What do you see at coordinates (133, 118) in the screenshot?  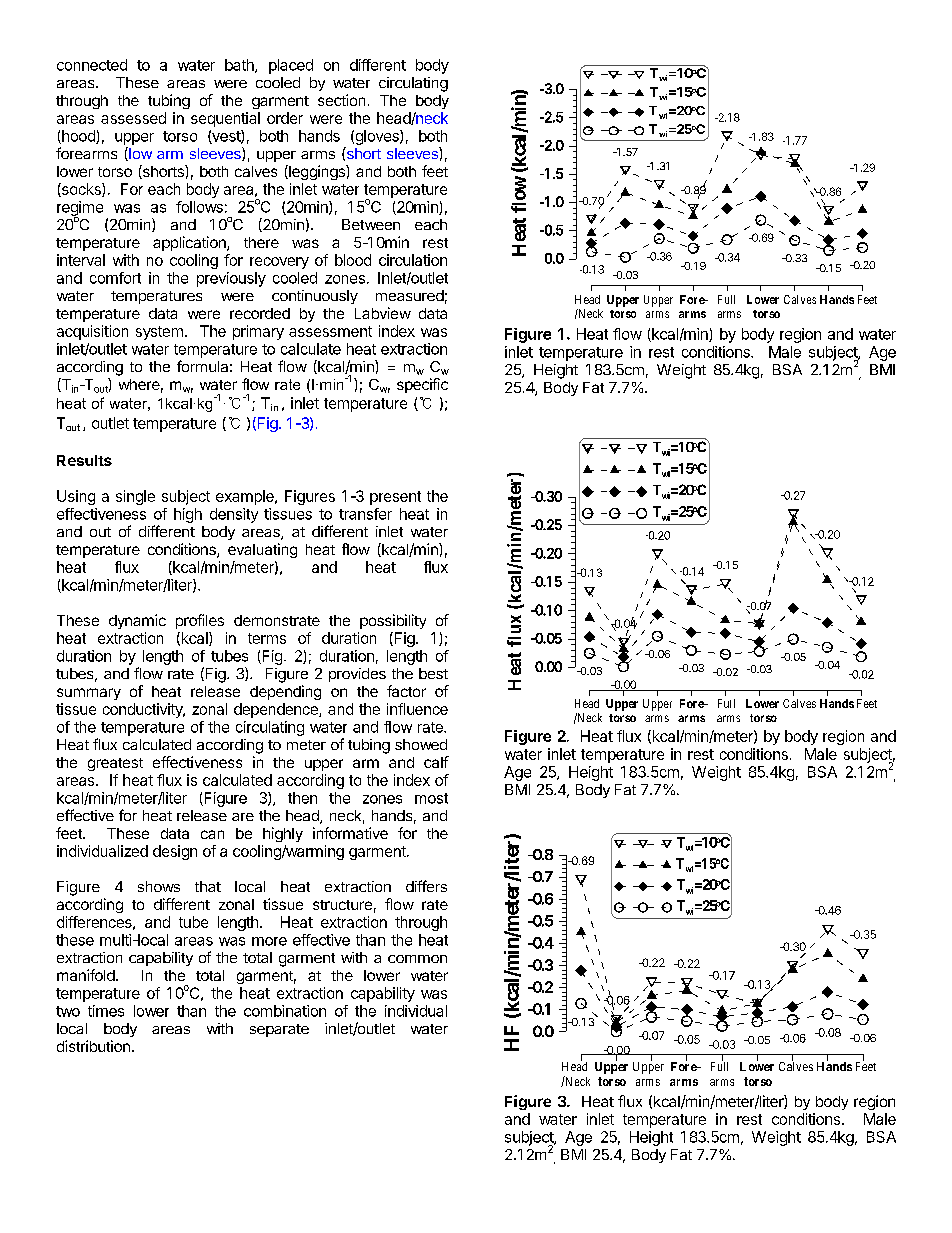 I see `assessed` at bounding box center [133, 118].
